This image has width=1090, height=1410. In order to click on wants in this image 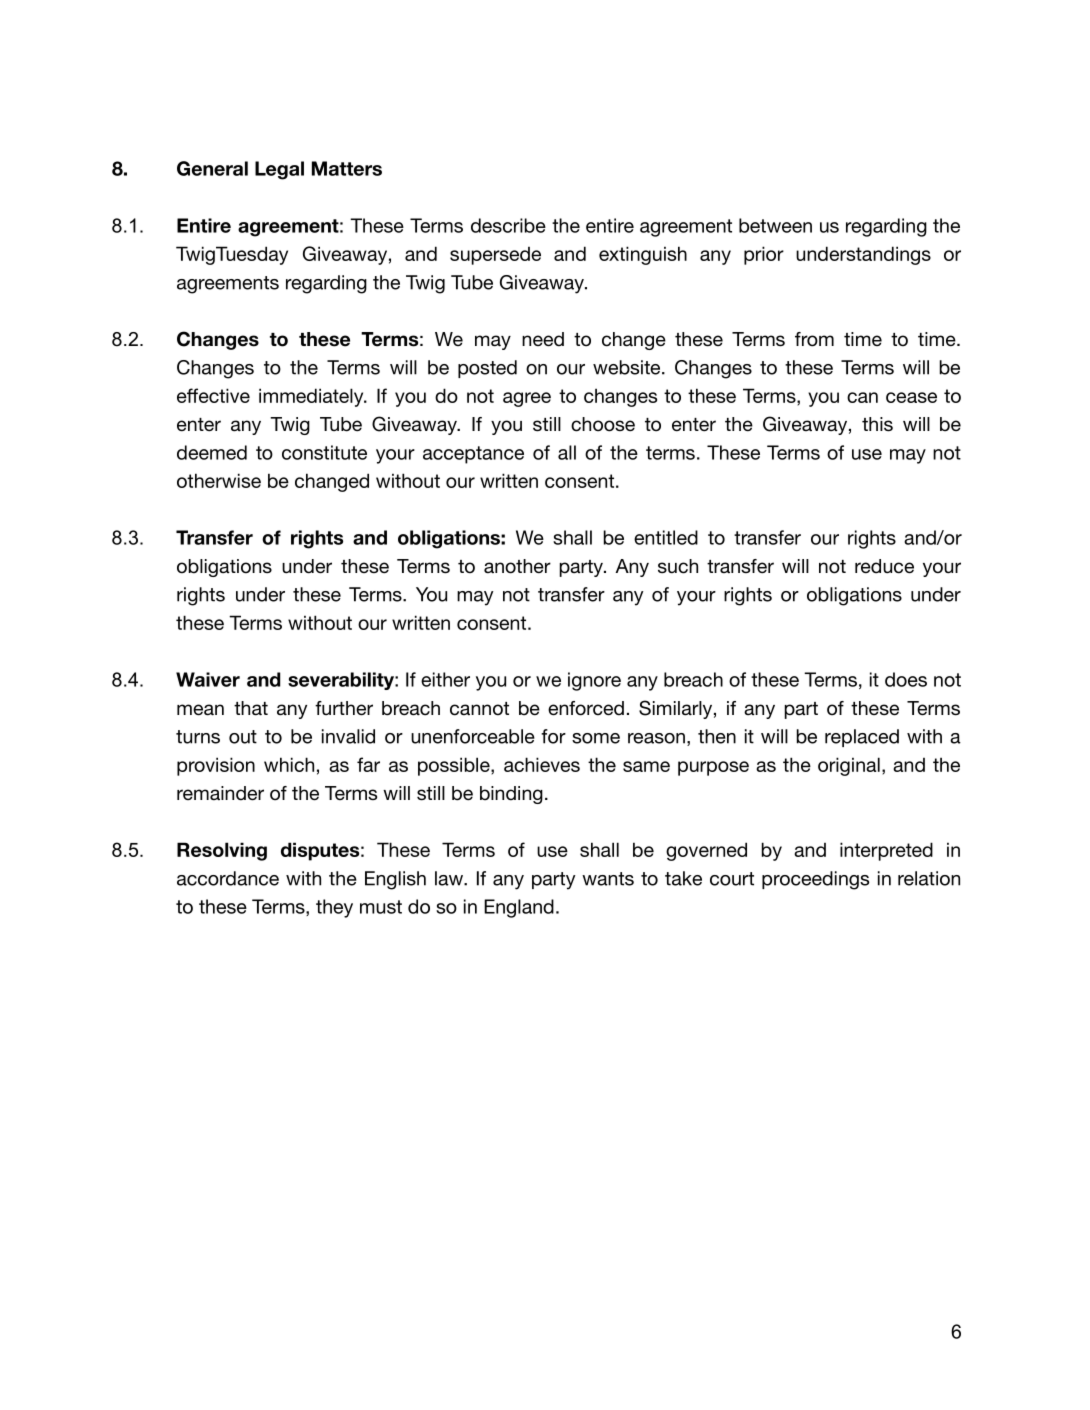, I will do `click(608, 879)`.
